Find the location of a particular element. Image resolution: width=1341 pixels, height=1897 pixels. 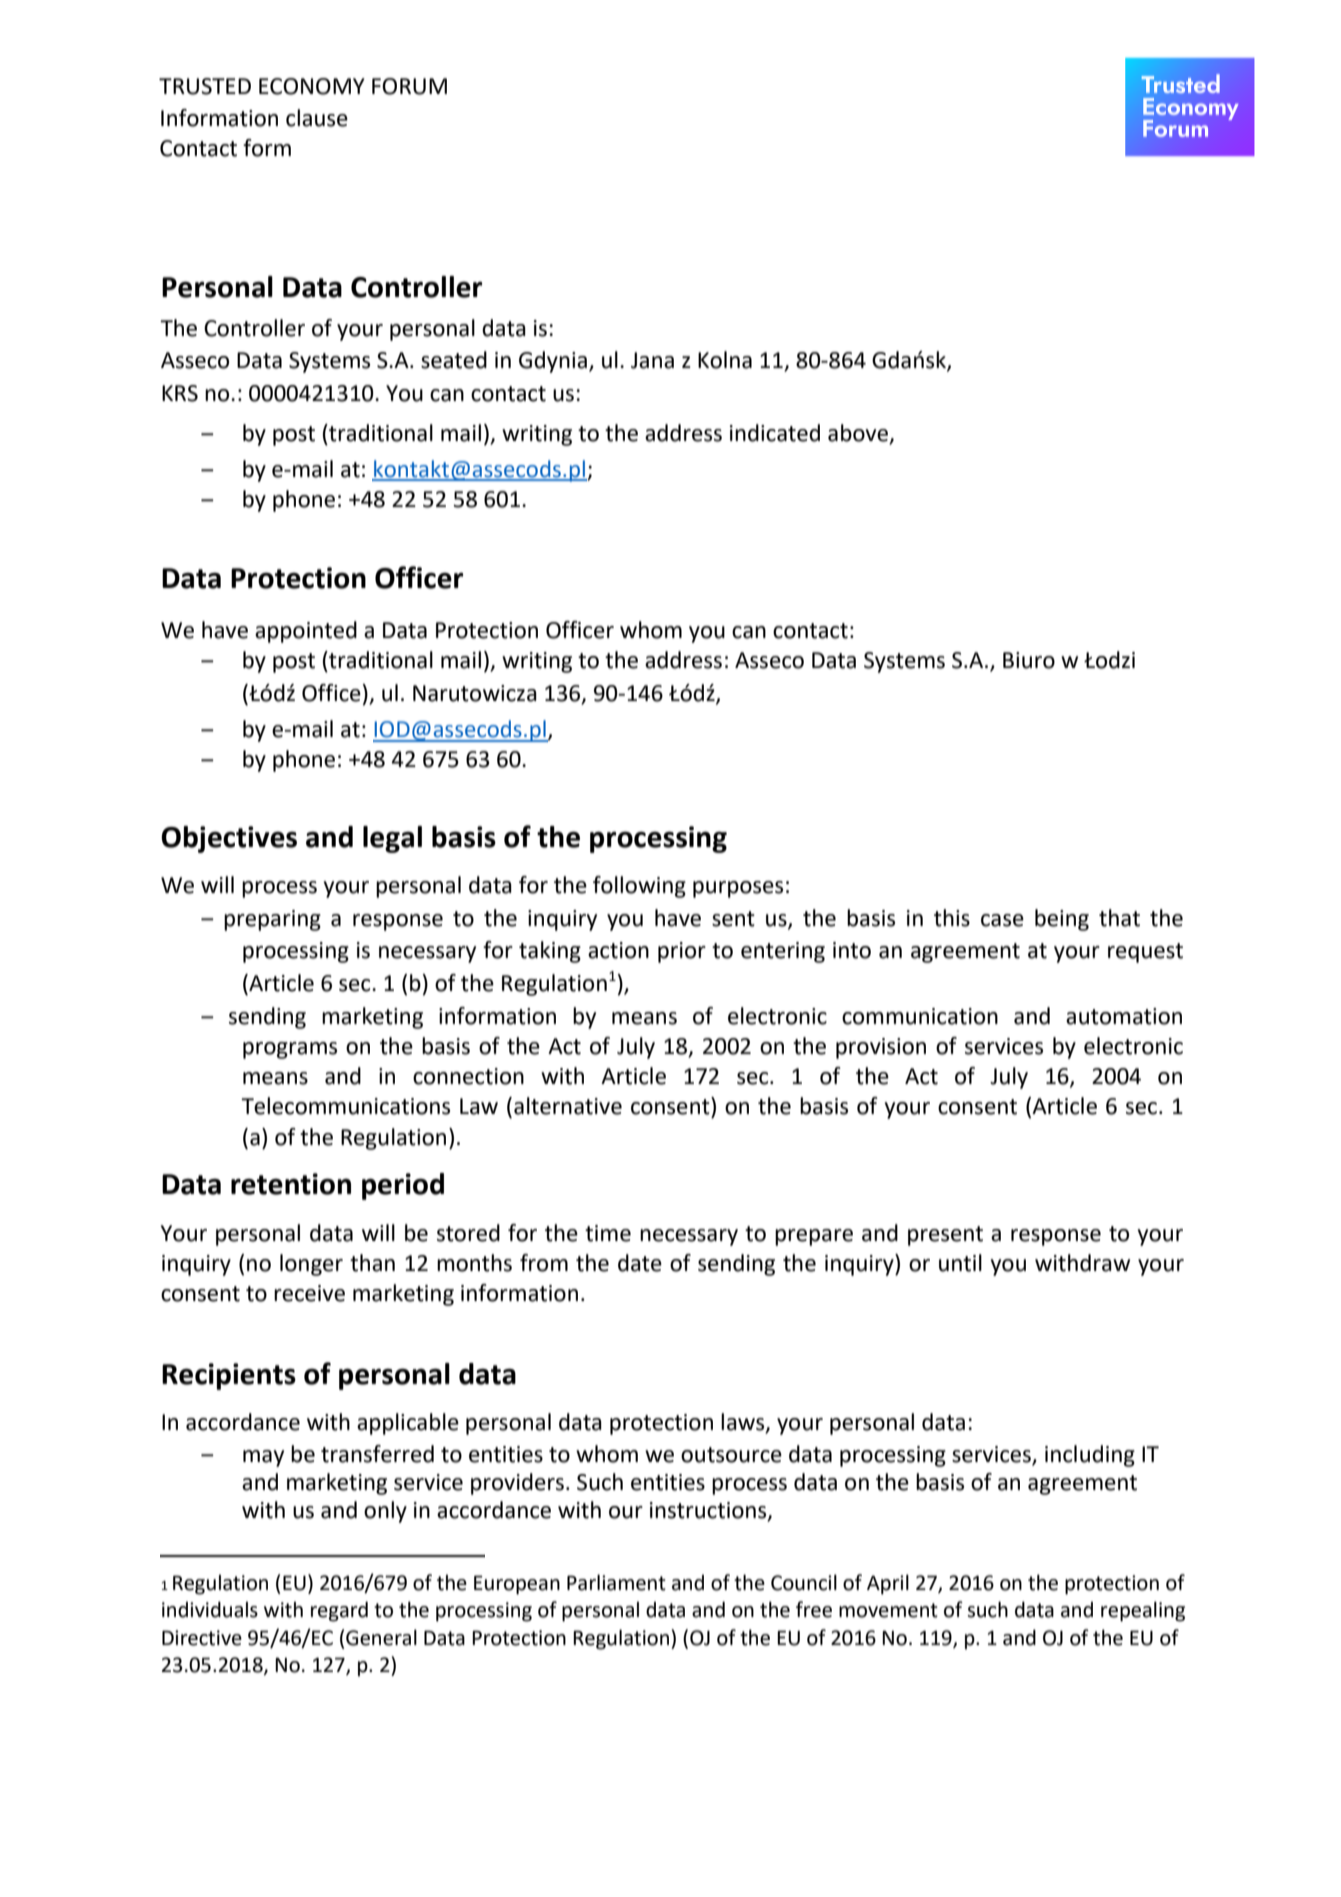

repealing is located at coordinates (1143, 1611).
